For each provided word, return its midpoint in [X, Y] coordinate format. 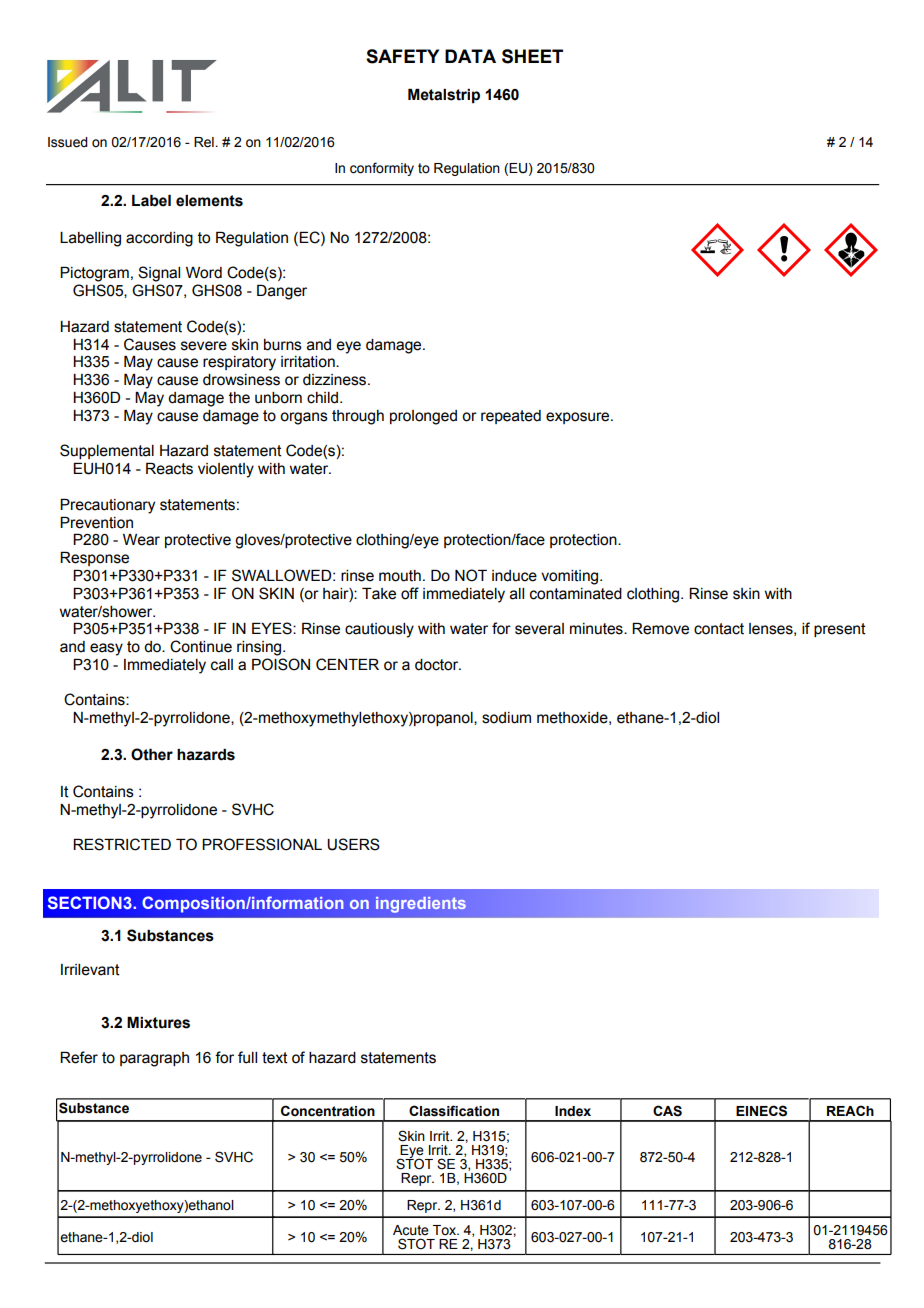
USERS [353, 844]
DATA [470, 56]
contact [719, 629]
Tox [446, 1230]
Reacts [169, 469]
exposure [579, 418]
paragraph [154, 1059]
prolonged [423, 417]
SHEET [532, 56]
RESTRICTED [122, 844]
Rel [204, 142]
